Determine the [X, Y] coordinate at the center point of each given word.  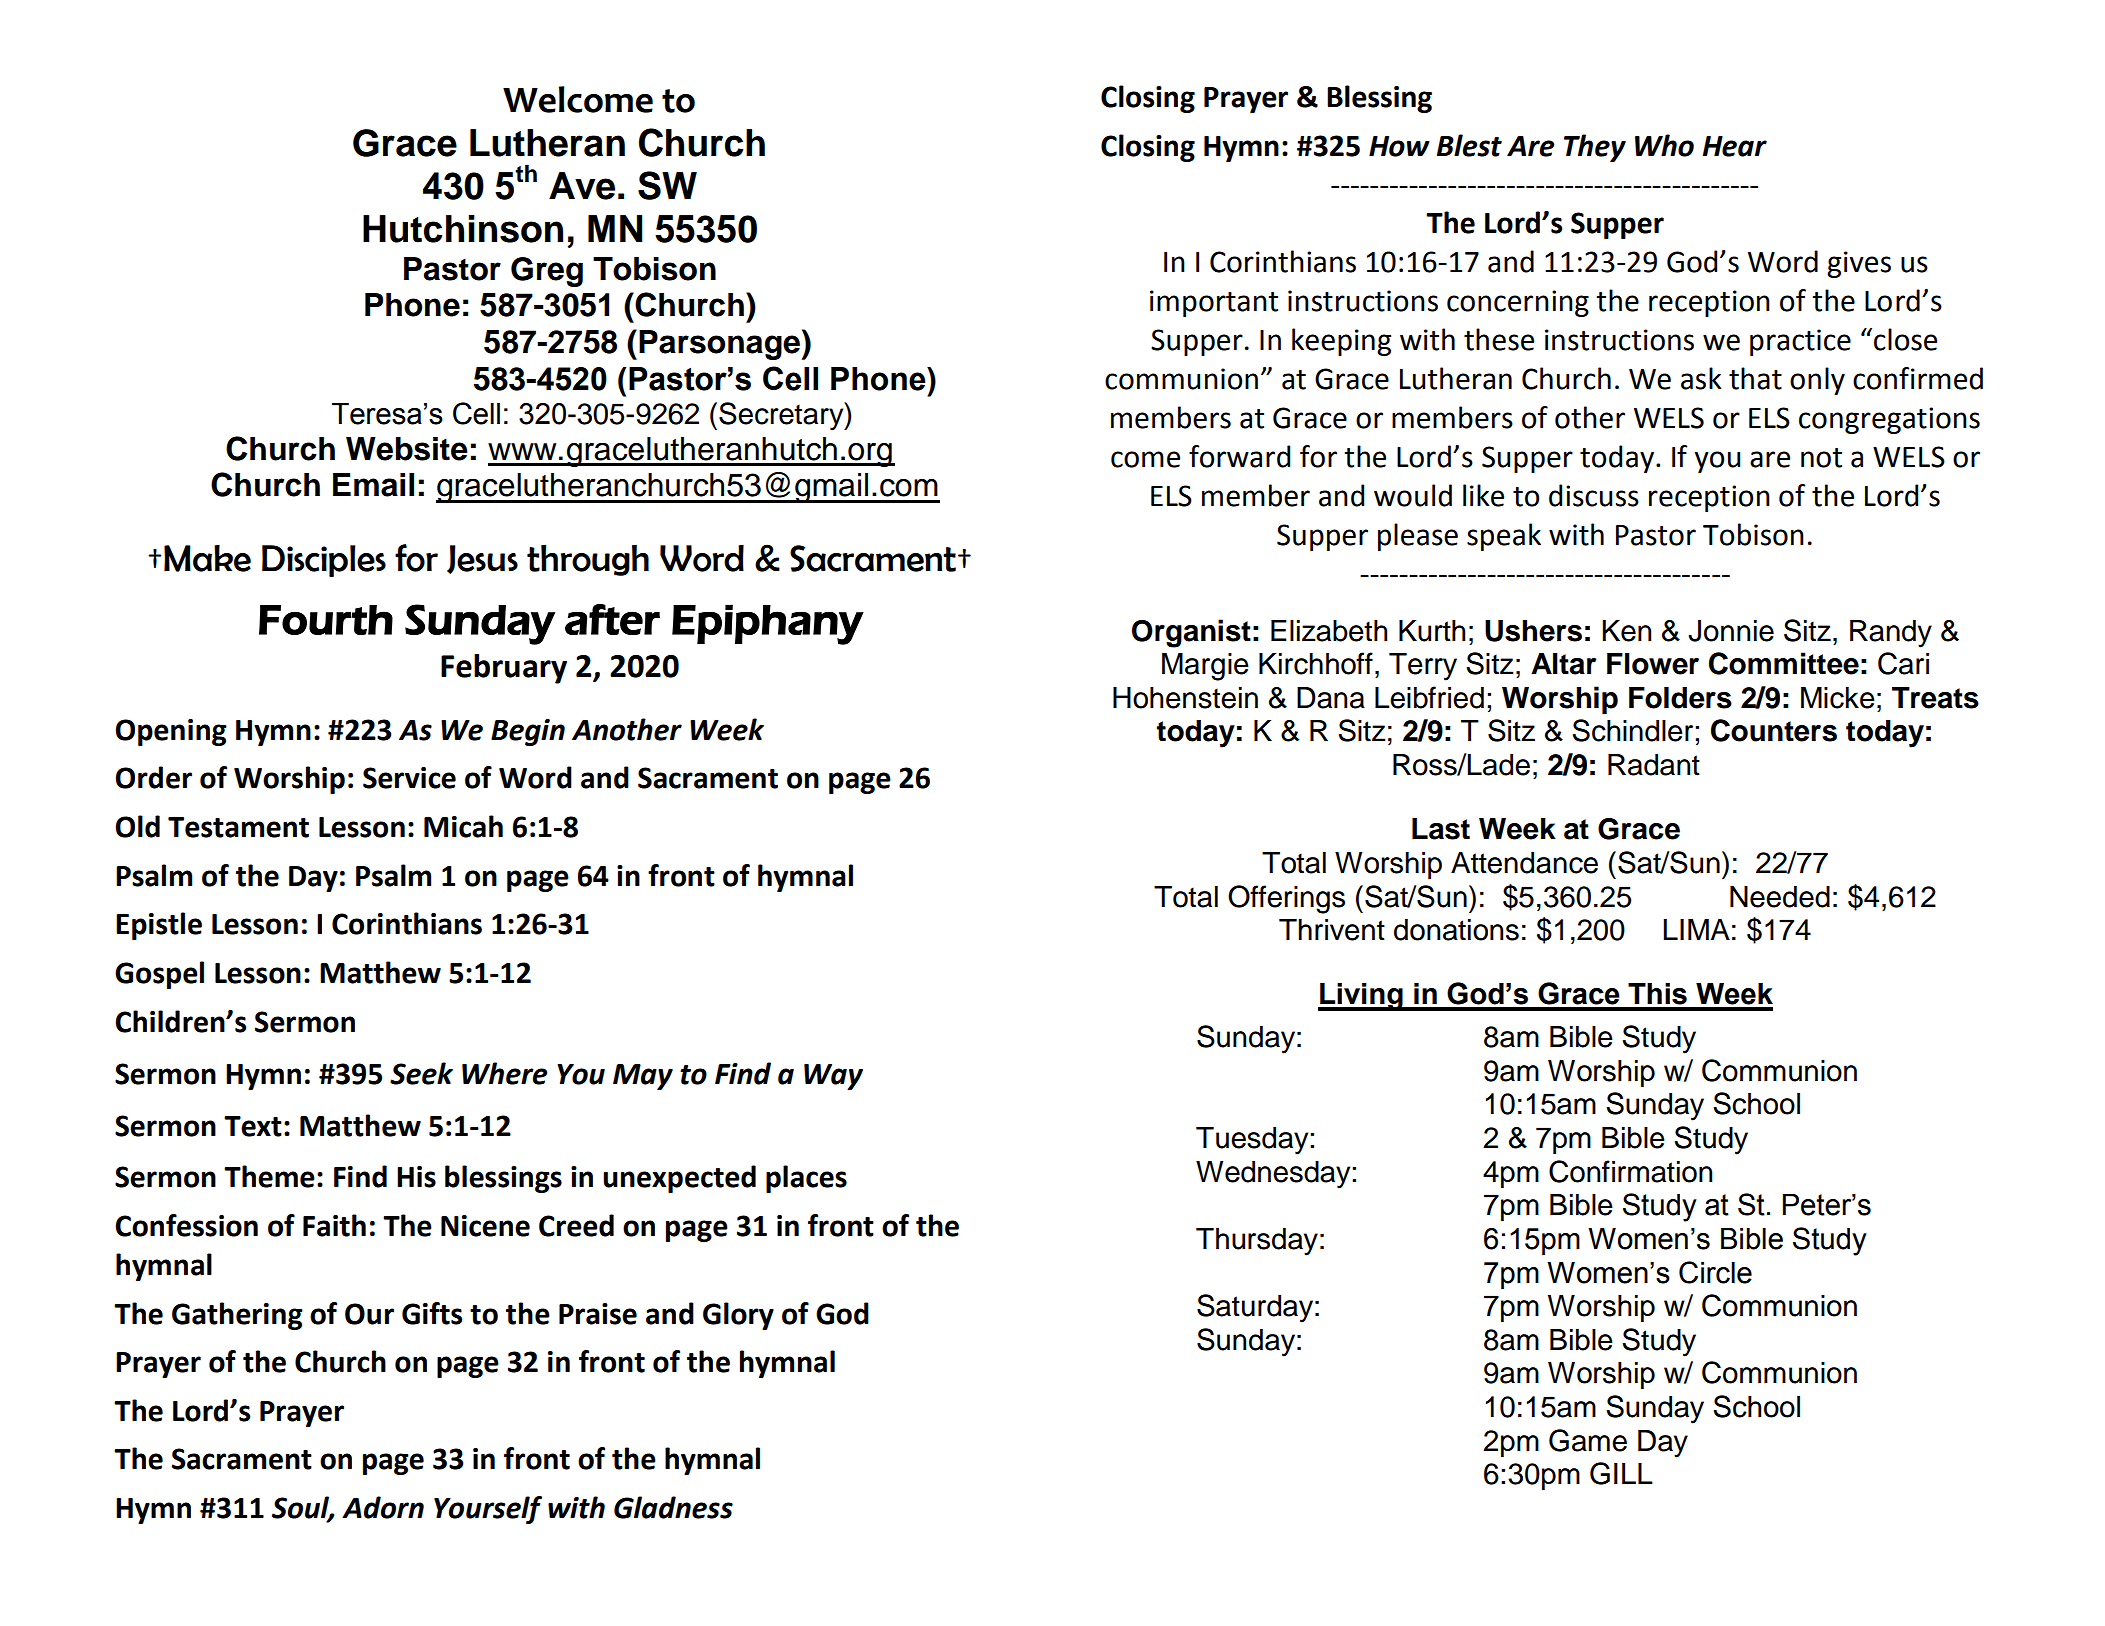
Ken [1626, 631]
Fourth [326, 620]
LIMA [1696, 929]
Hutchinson [463, 229]
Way [833, 1077]
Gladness [673, 1507]
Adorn [383, 1507]
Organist [1191, 633]
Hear [1735, 146]
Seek [421, 1073]
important [1214, 303]
